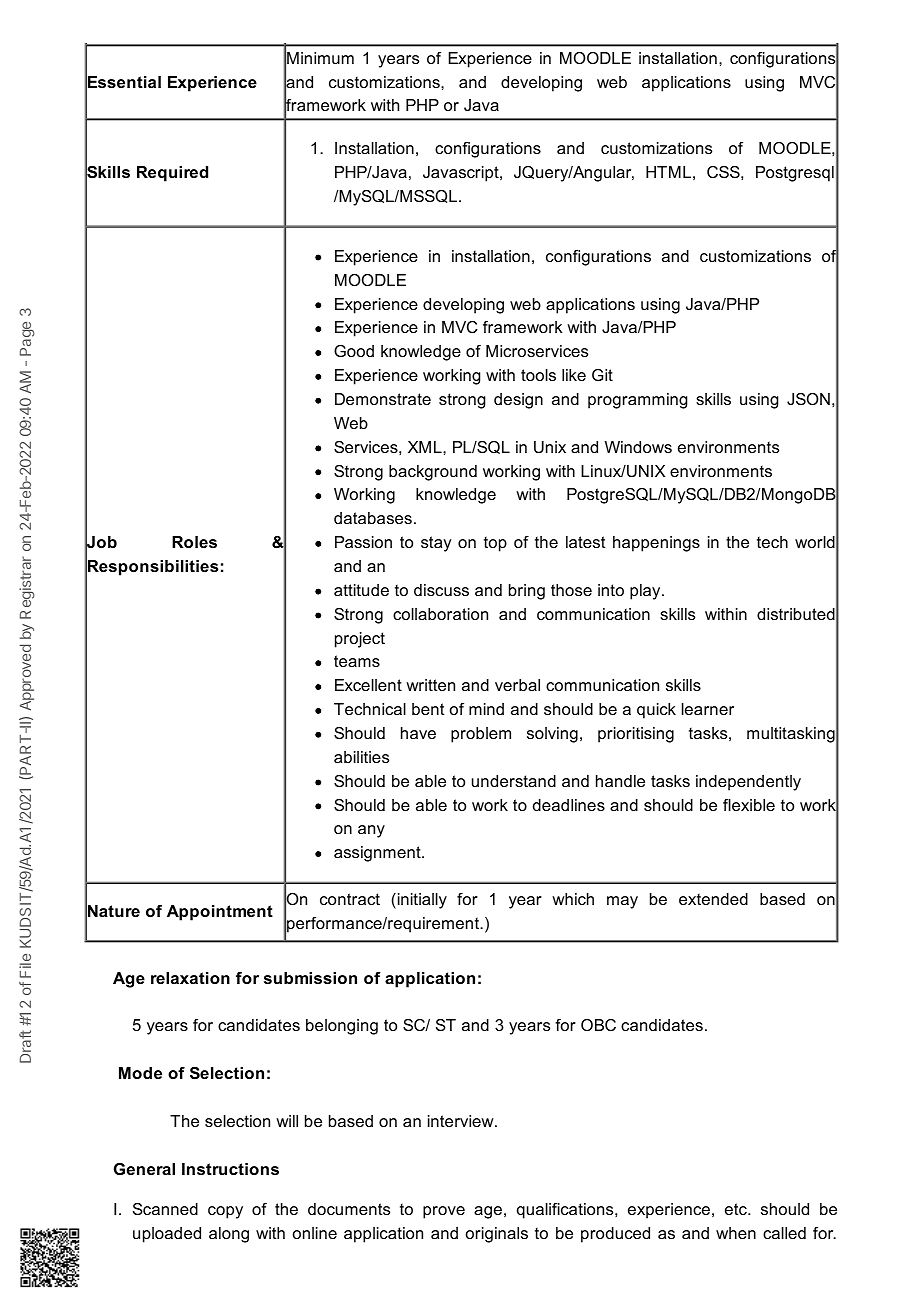 The image size is (924, 1308). Describe the element at coordinates (713, 899) in the image. I see `extended` at that location.
